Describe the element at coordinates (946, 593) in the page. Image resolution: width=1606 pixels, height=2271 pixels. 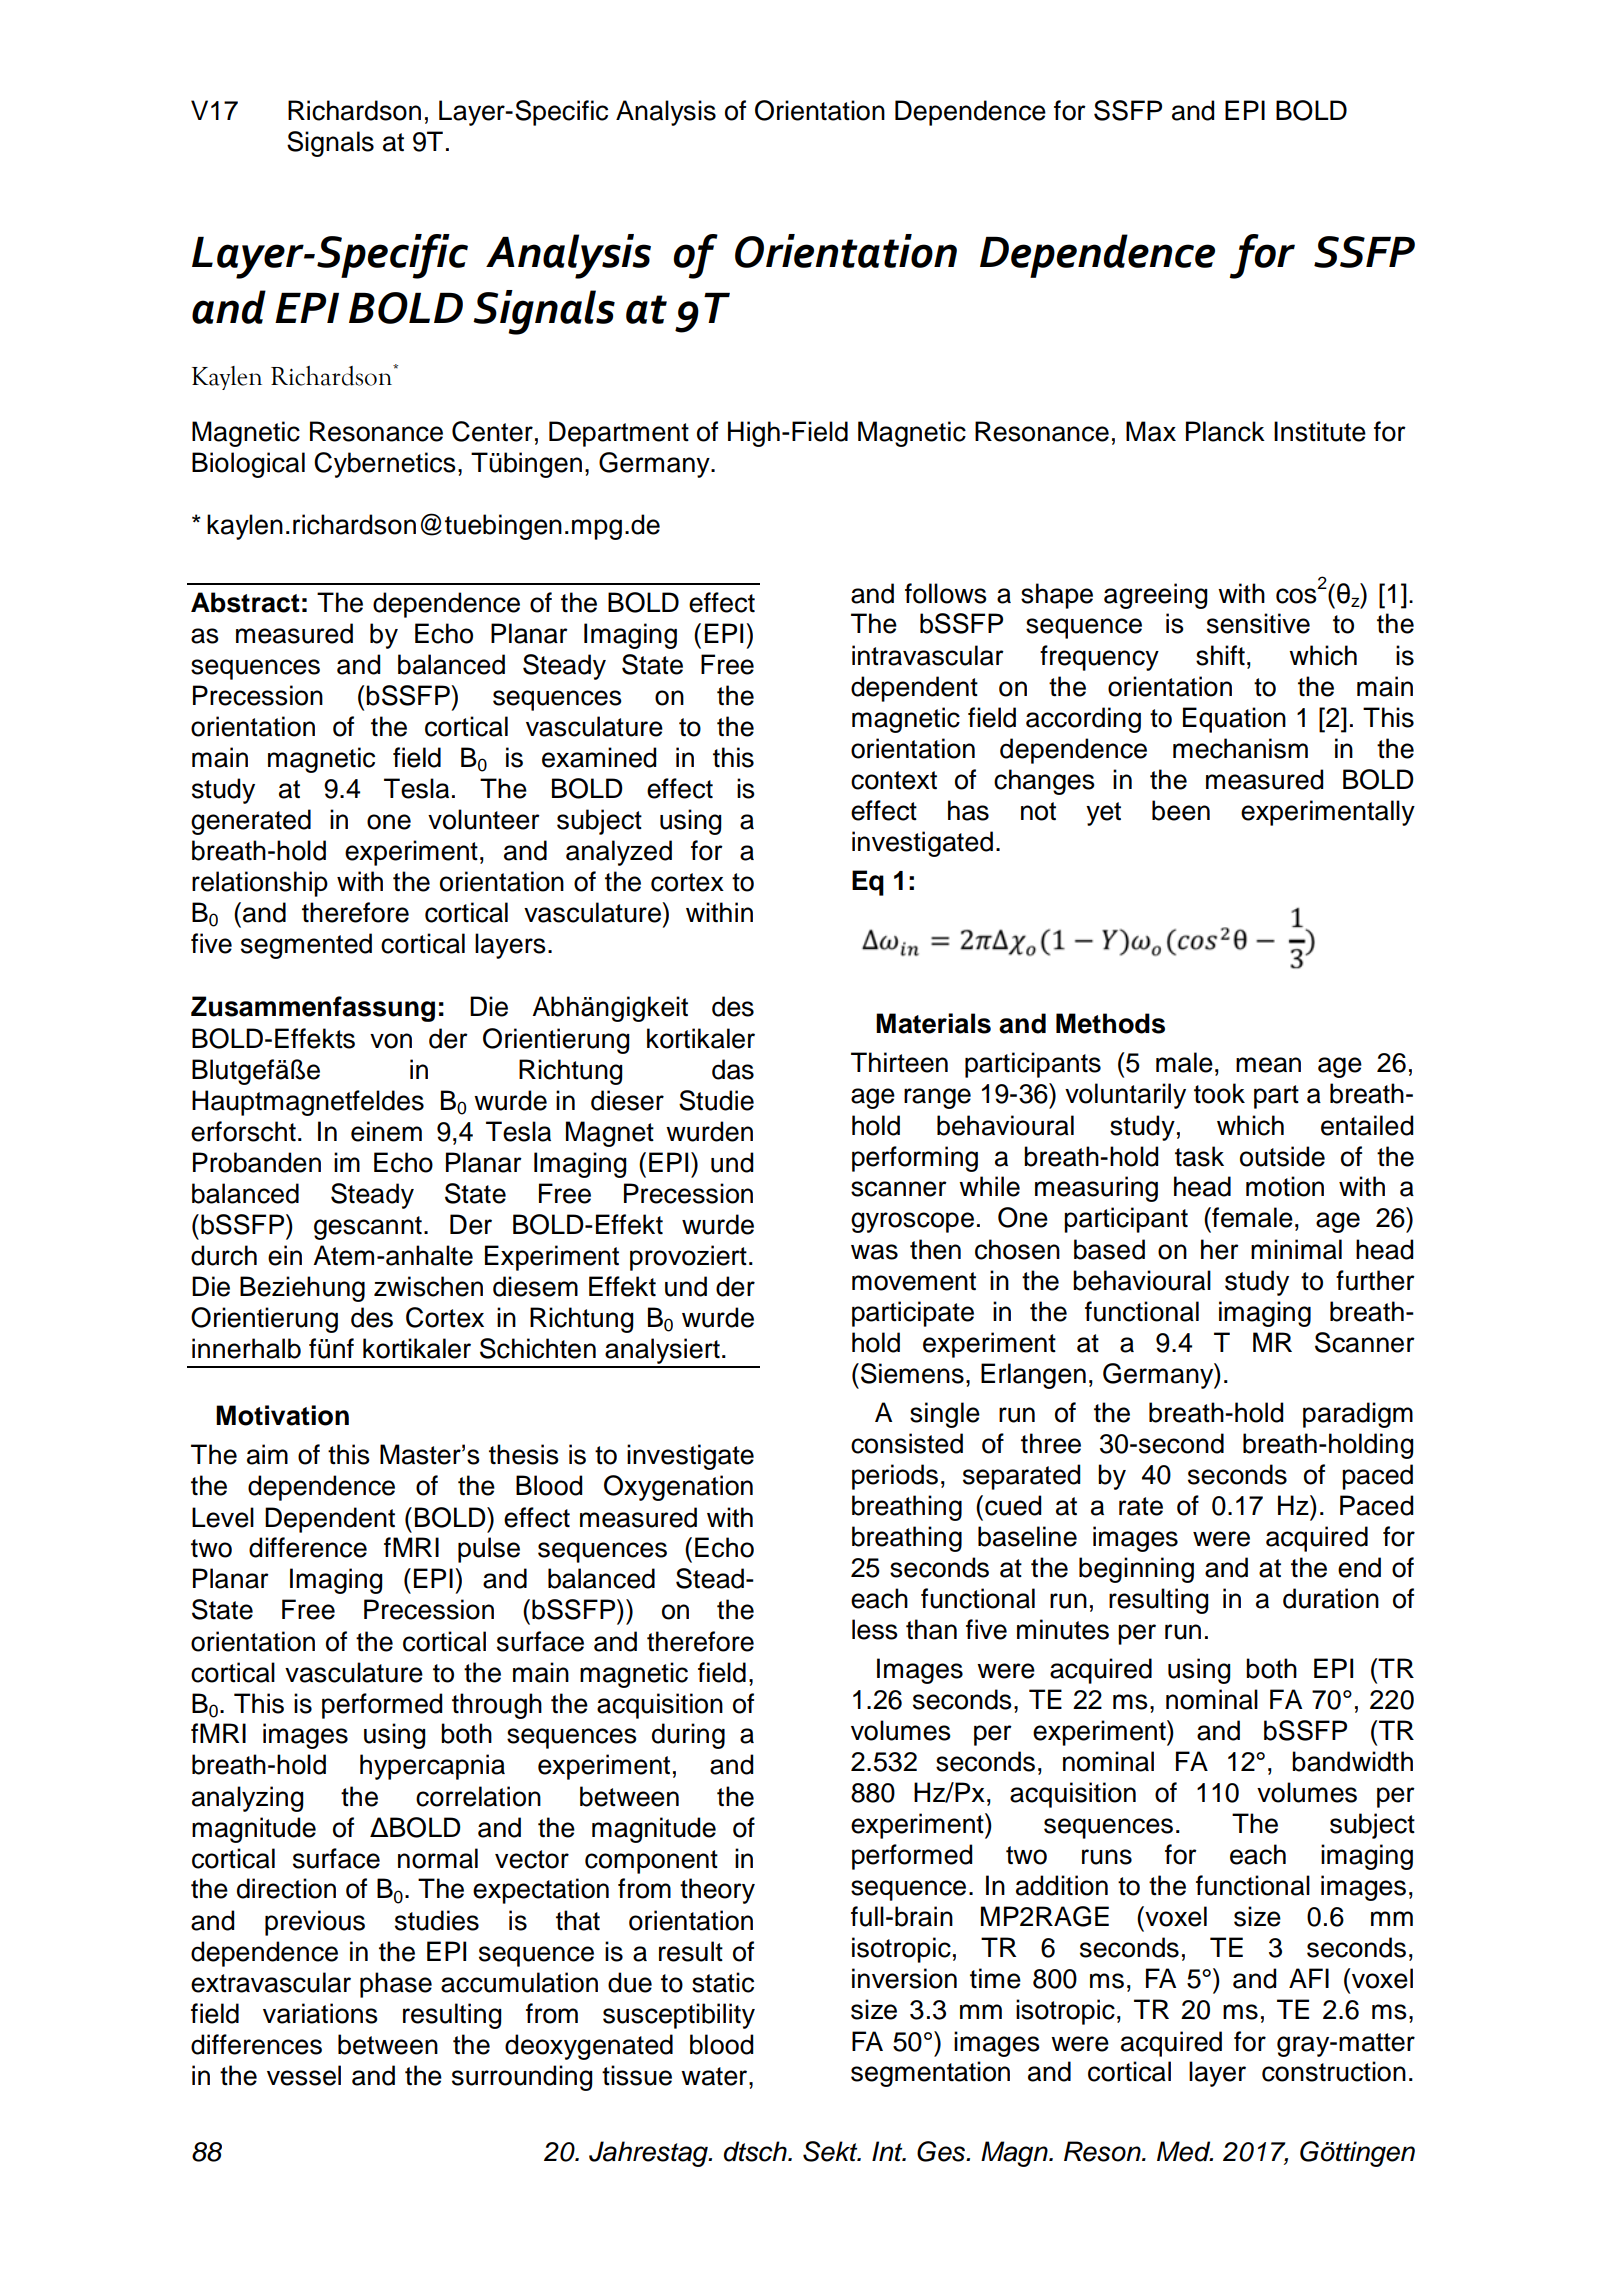
I see `follows` at that location.
